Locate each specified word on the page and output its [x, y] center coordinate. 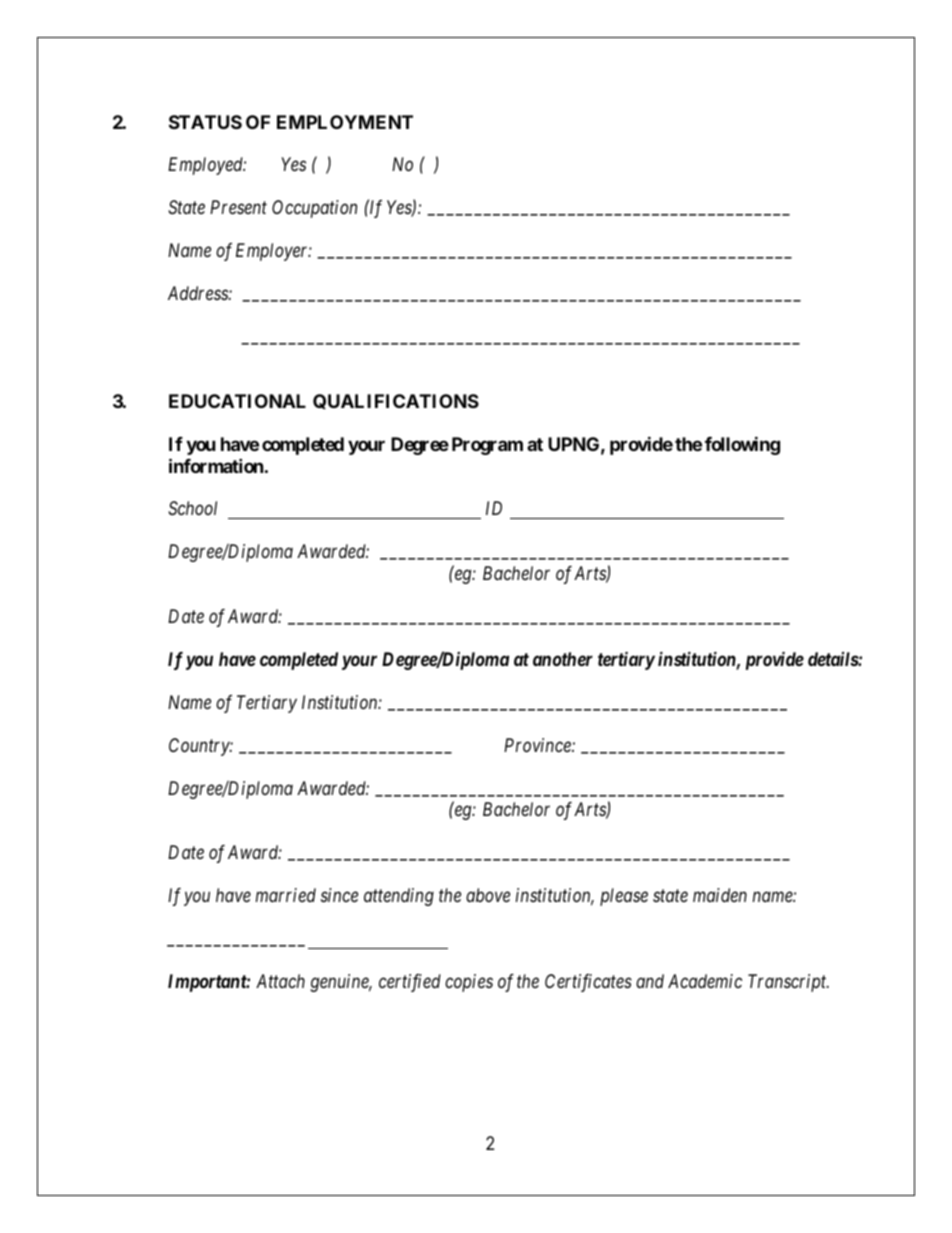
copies [469, 983]
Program [487, 446]
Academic [705, 981]
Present [238, 207]
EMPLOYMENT [345, 122]
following [742, 445]
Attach [280, 981]
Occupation [314, 209]
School [192, 508]
